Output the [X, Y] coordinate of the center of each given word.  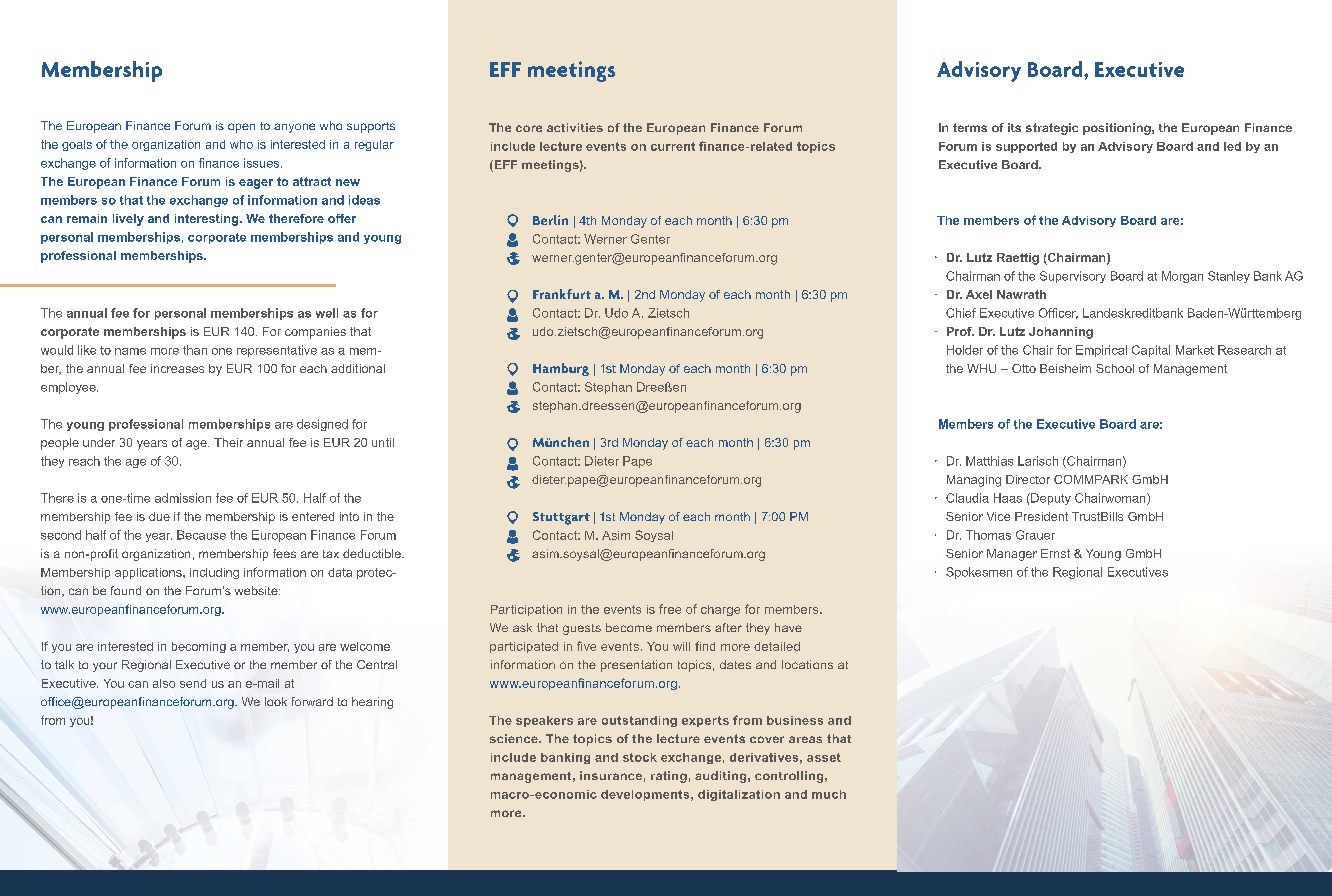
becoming [199, 647]
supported [1026, 147]
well [327, 313]
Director [1028, 479]
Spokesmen [979, 573]
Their [228, 442]
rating [669, 777]
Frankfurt [562, 294]
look [276, 701]
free [670, 609]
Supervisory [1073, 277]
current [673, 146]
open [241, 128]
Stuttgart [561, 518]
